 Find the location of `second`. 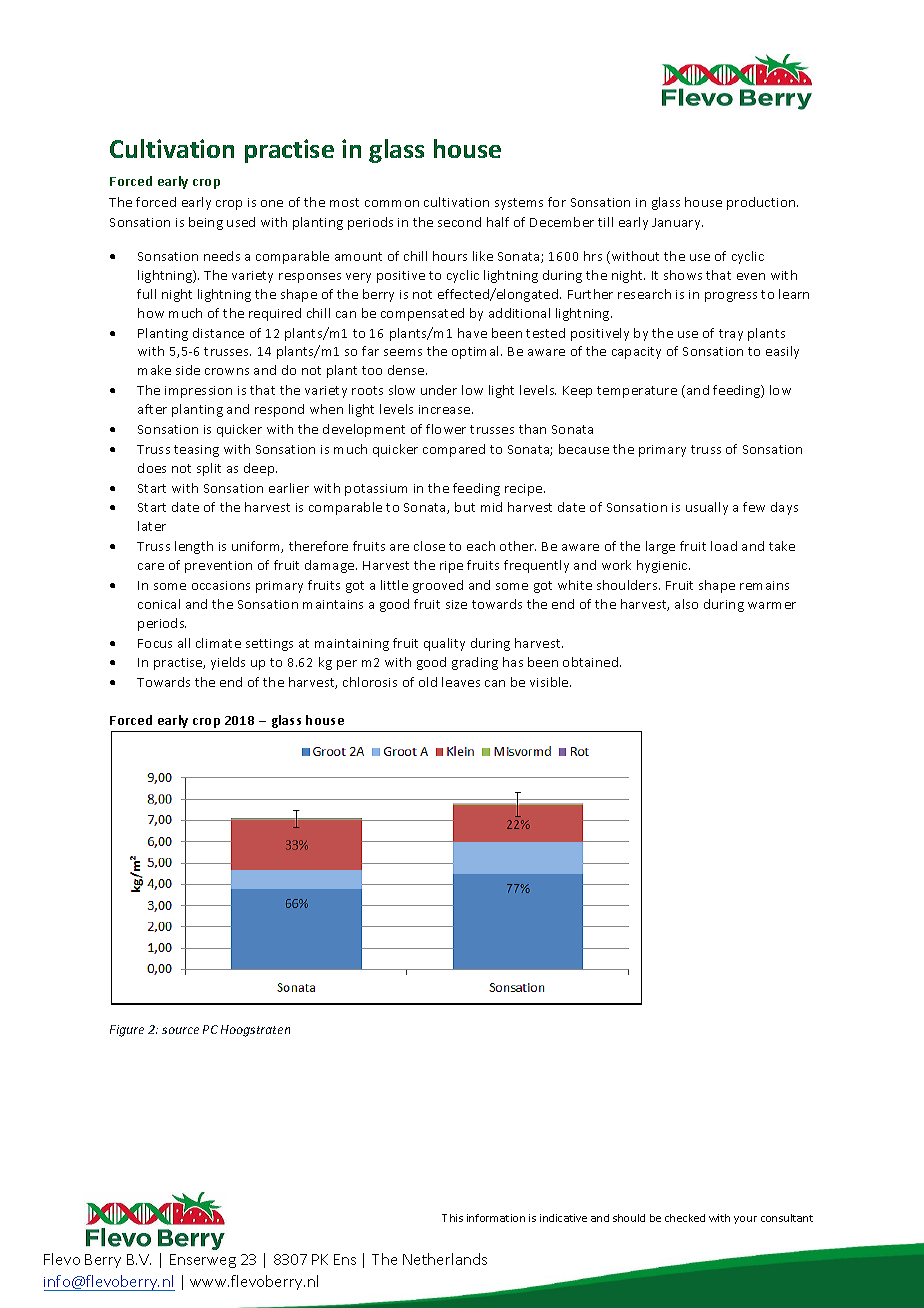

second is located at coordinates (459, 222).
